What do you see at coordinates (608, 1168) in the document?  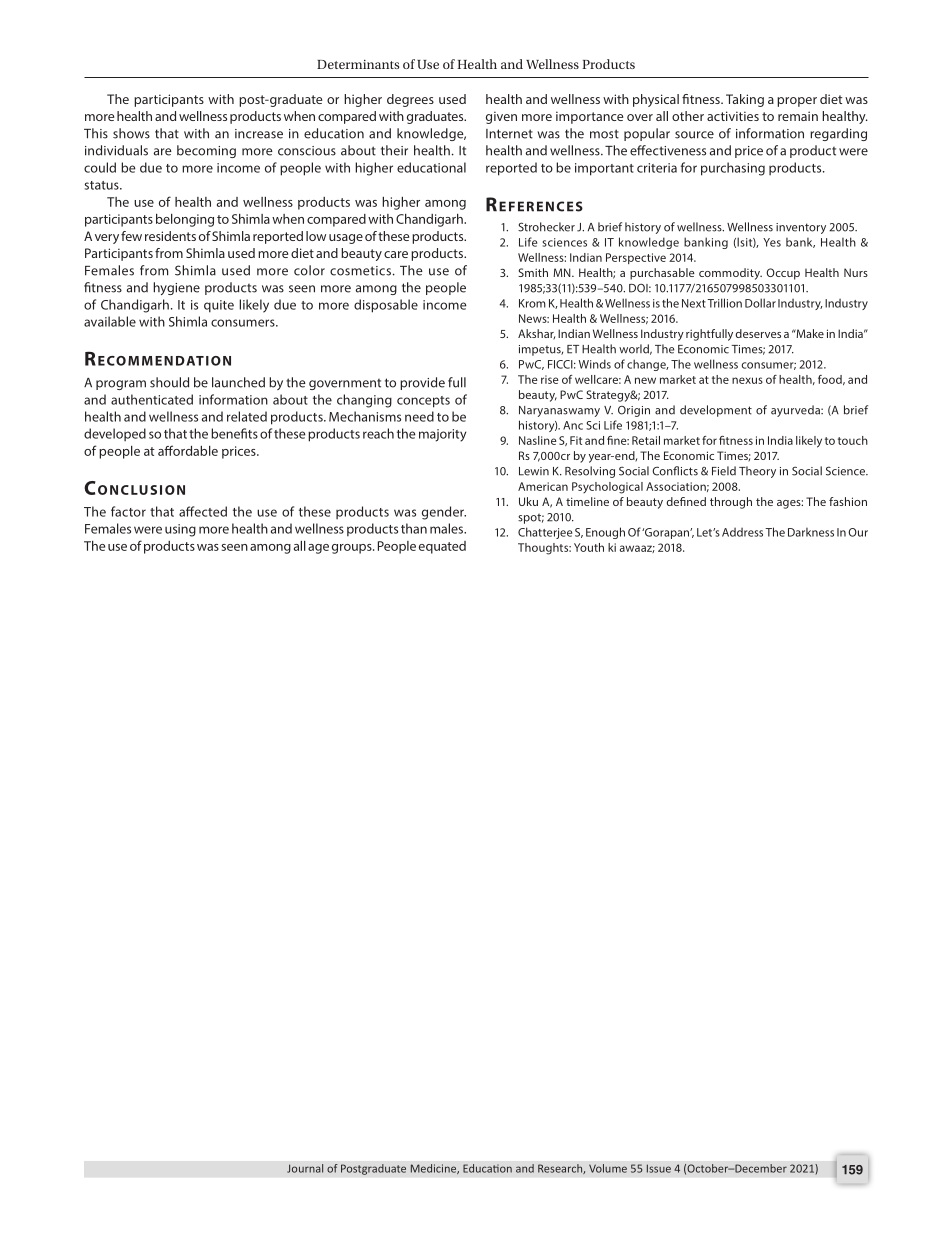 I see `Volume` at bounding box center [608, 1168].
